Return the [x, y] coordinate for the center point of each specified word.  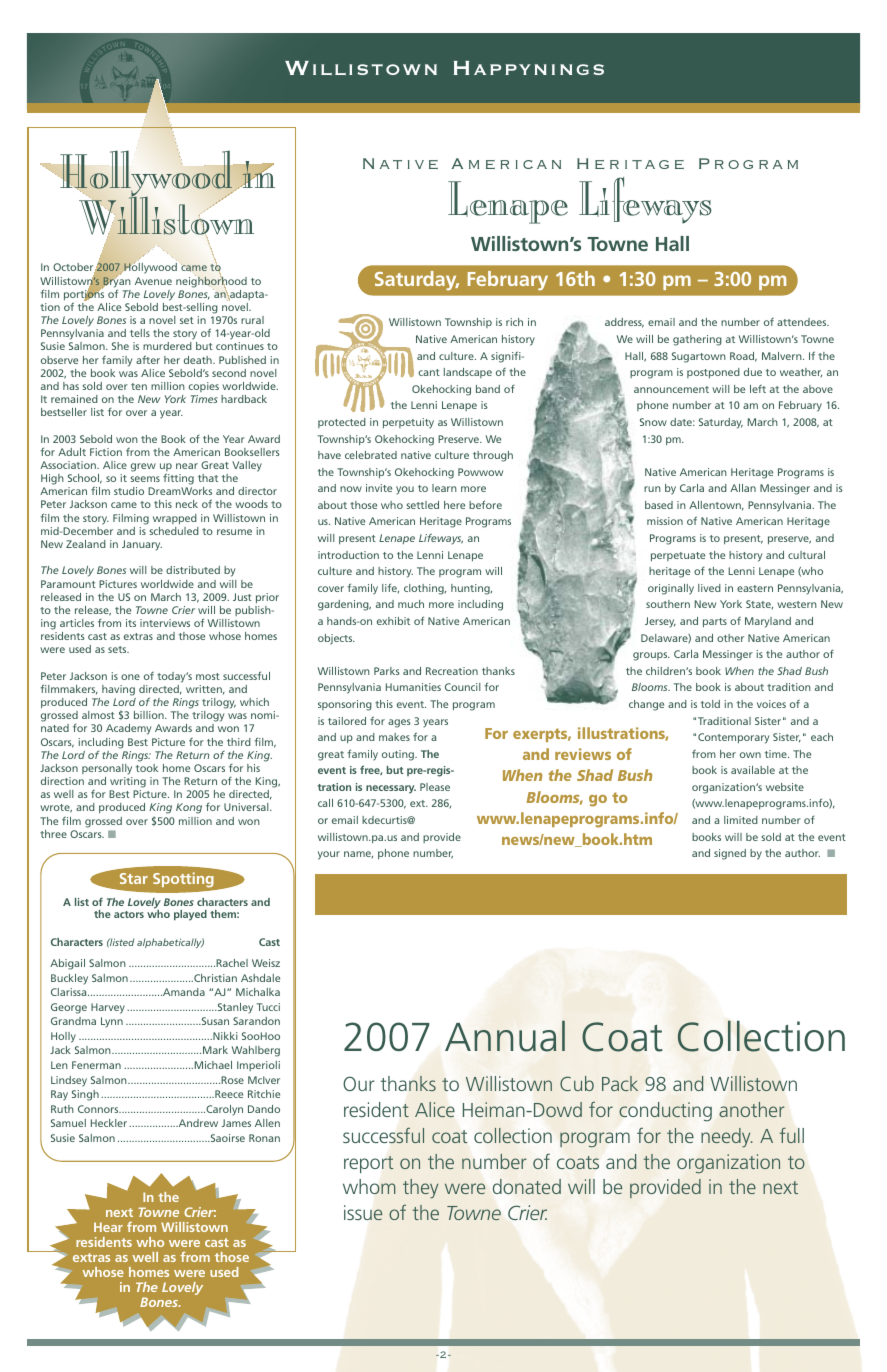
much [411, 604]
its [131, 623]
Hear [108, 1227]
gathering [697, 340]
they [420, 1189]
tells [140, 333]
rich [514, 322]
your [329, 855]
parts [715, 622]
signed [730, 854]
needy [727, 1137]
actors [129, 914]
